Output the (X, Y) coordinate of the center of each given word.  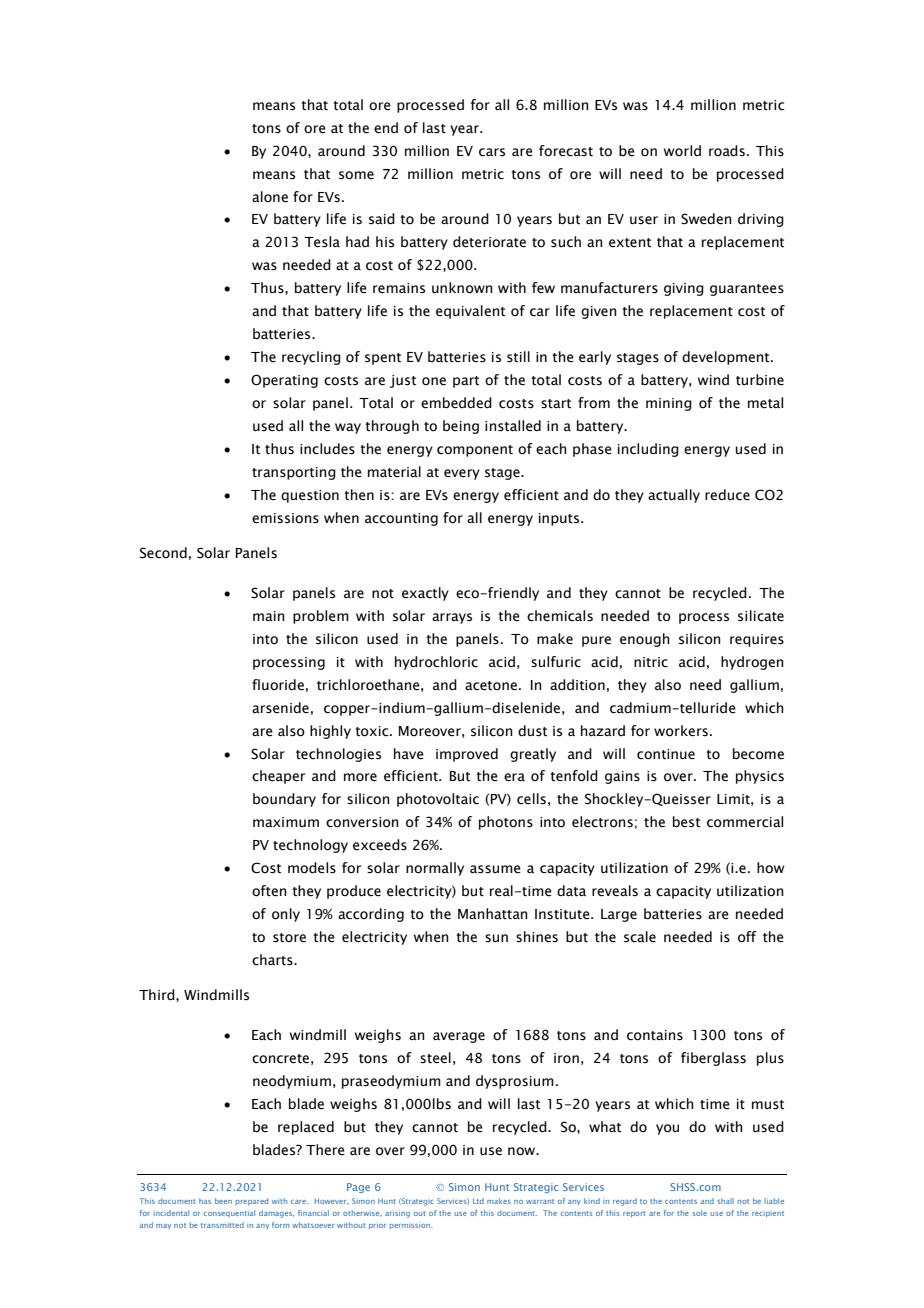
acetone (491, 686)
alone (270, 197)
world (682, 150)
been (223, 1201)
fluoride (278, 685)
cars (492, 152)
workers (681, 731)
